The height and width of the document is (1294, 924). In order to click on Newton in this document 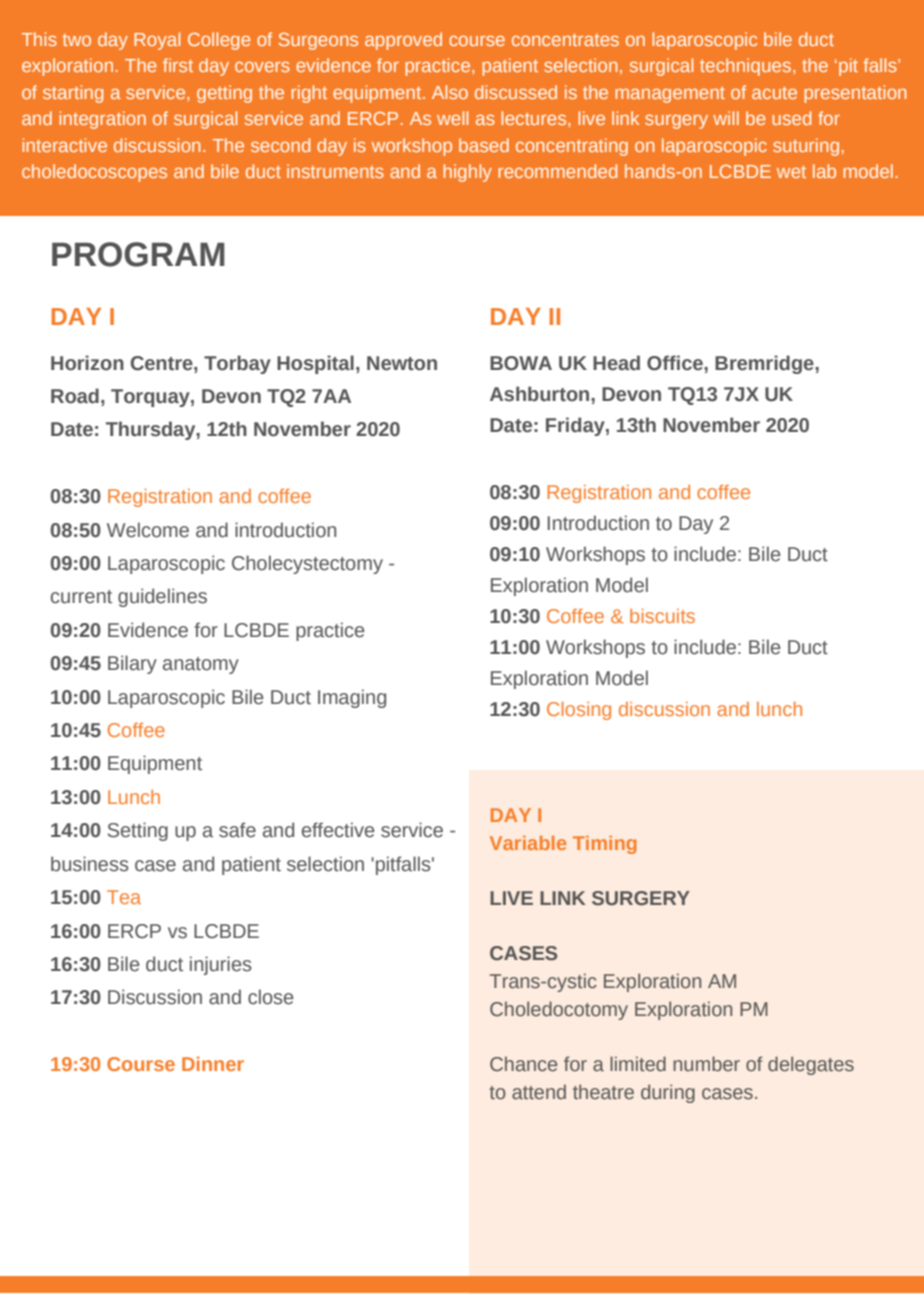, I will do `click(402, 363)`.
